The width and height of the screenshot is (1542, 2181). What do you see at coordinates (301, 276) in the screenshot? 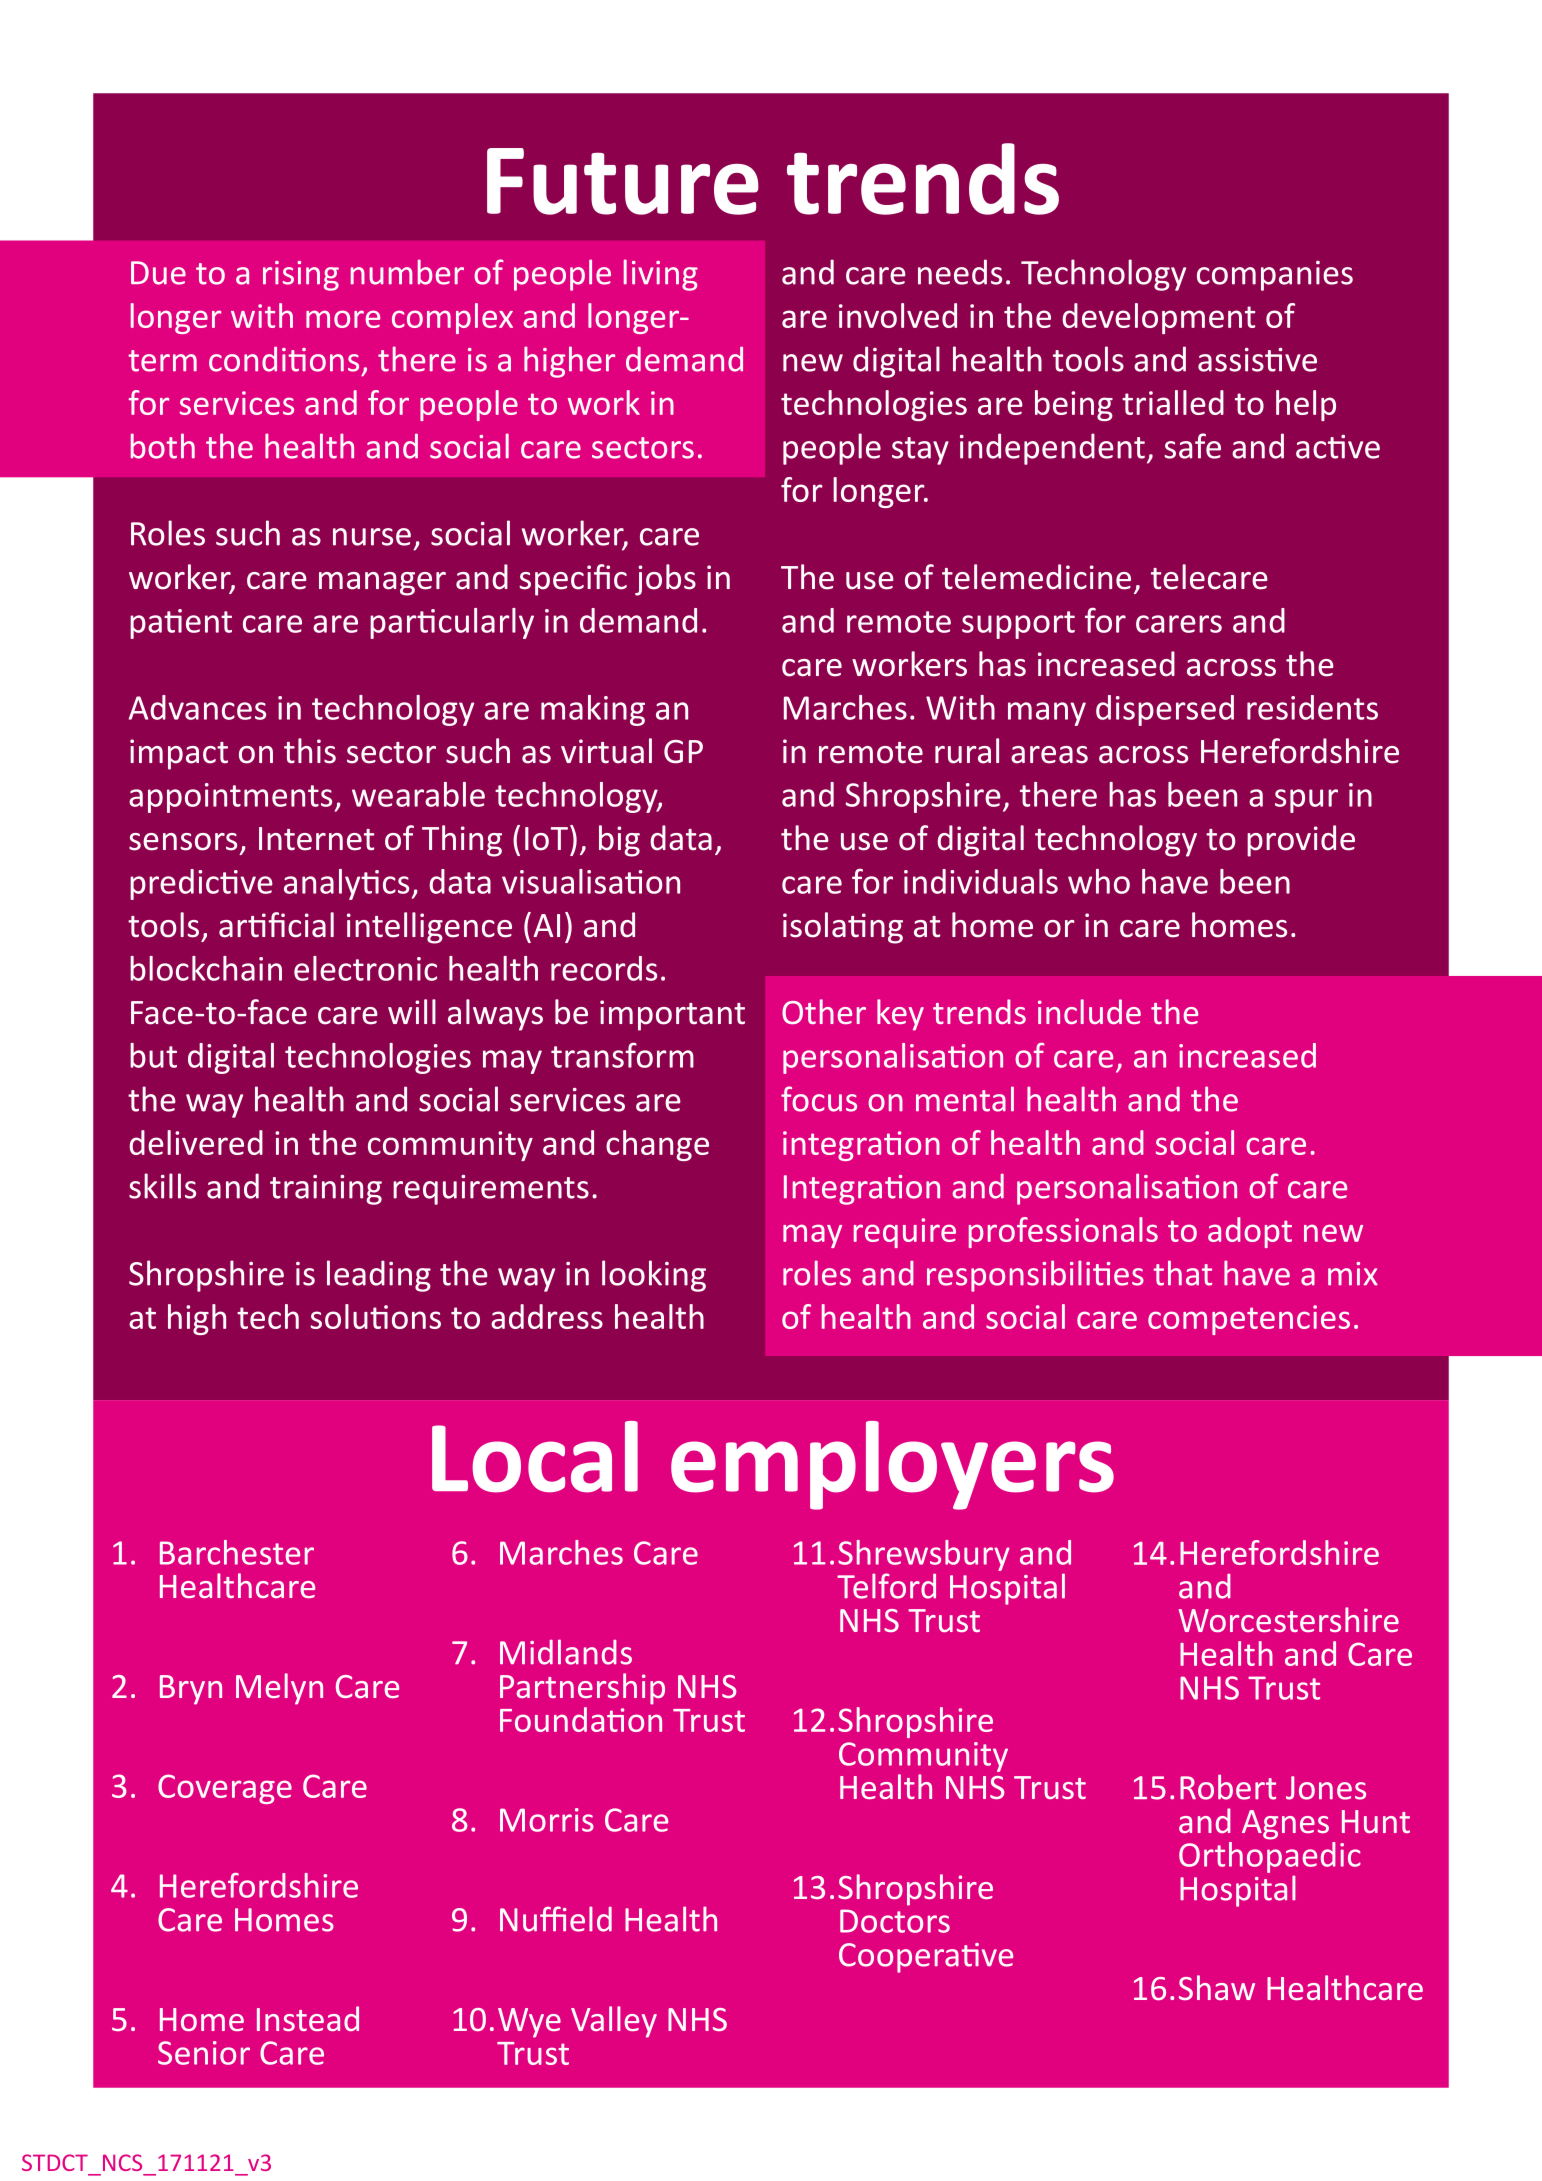
I see `rising` at bounding box center [301, 276].
